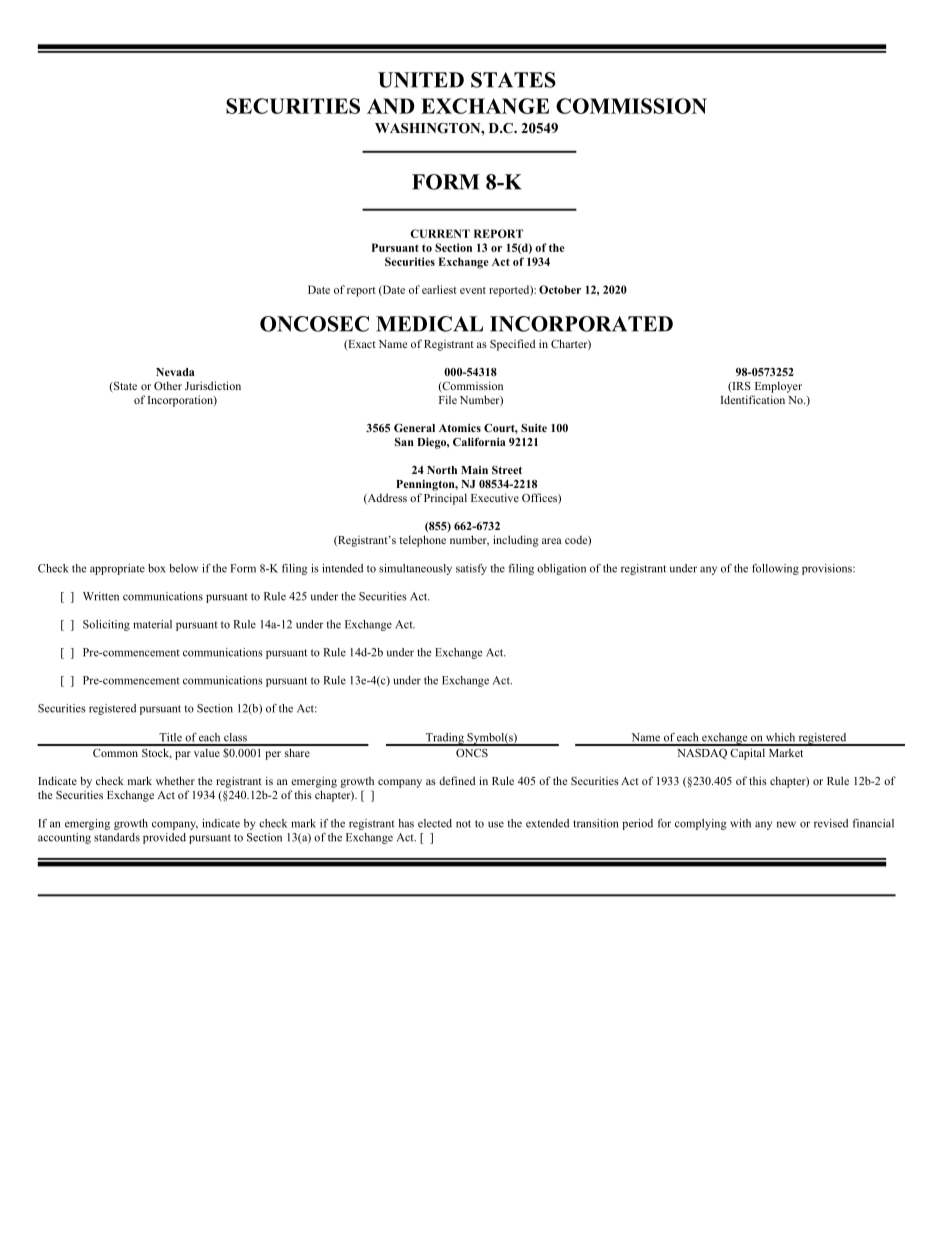  Describe the element at coordinates (164, 838) in the screenshot. I see `provided` at that location.
